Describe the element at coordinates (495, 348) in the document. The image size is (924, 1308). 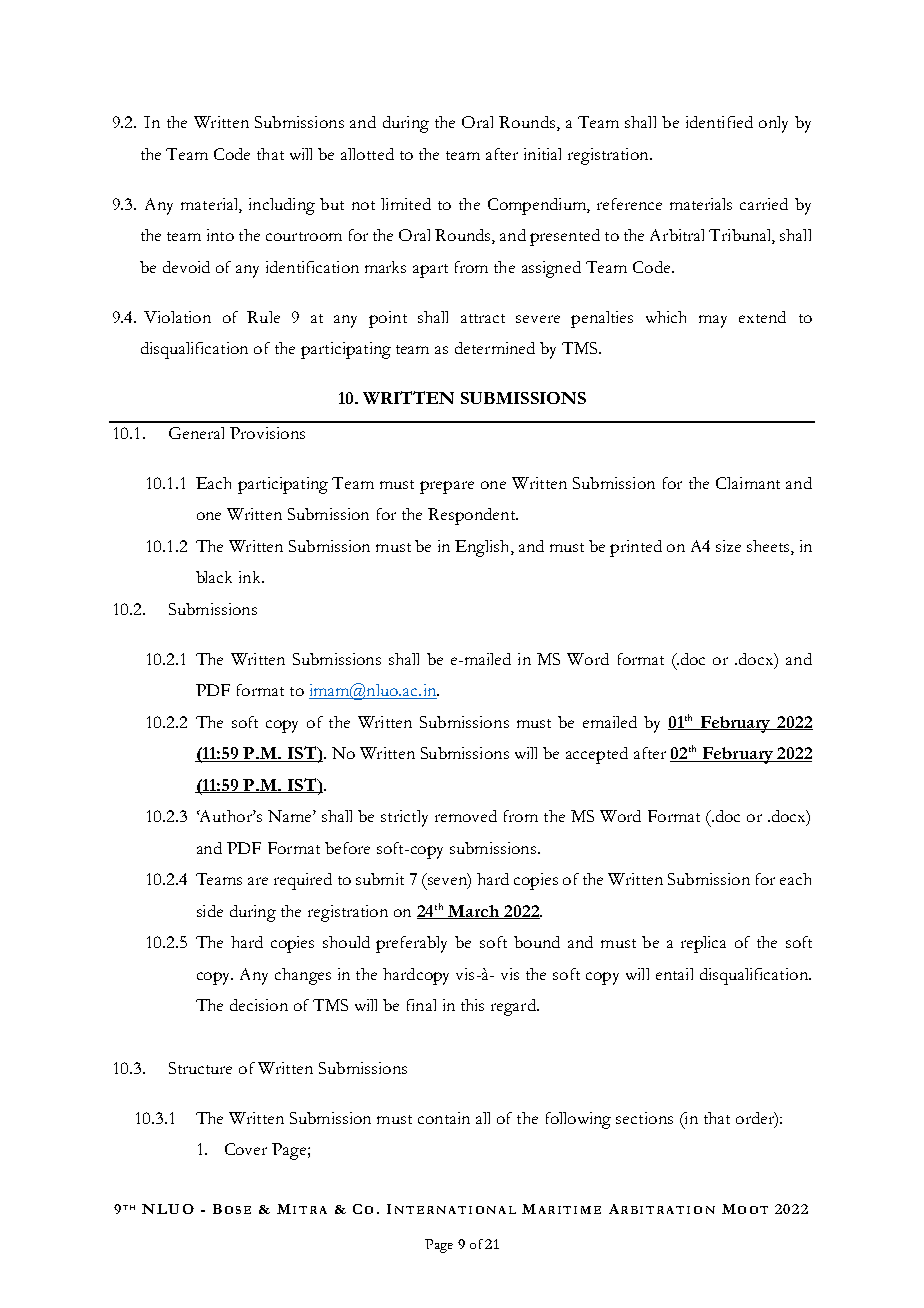
I see `determined` at that location.
